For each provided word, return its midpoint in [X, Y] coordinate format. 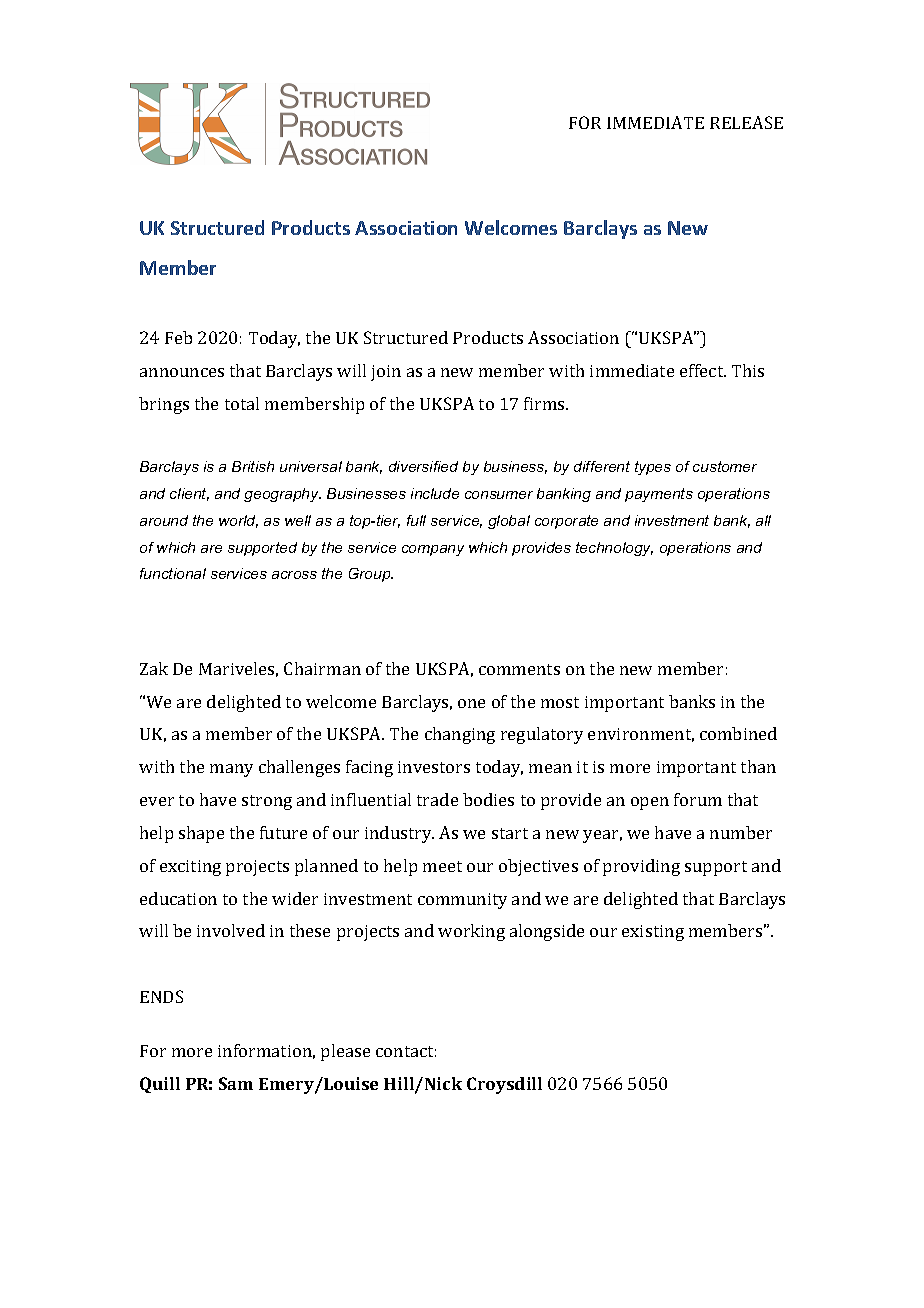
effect [703, 370]
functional [173, 573]
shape [201, 834]
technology [614, 549]
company [433, 550]
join [386, 373]
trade [437, 799]
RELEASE [746, 122]
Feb [178, 337]
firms [545, 403]
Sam [236, 1083]
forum [698, 799]
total [242, 403]
